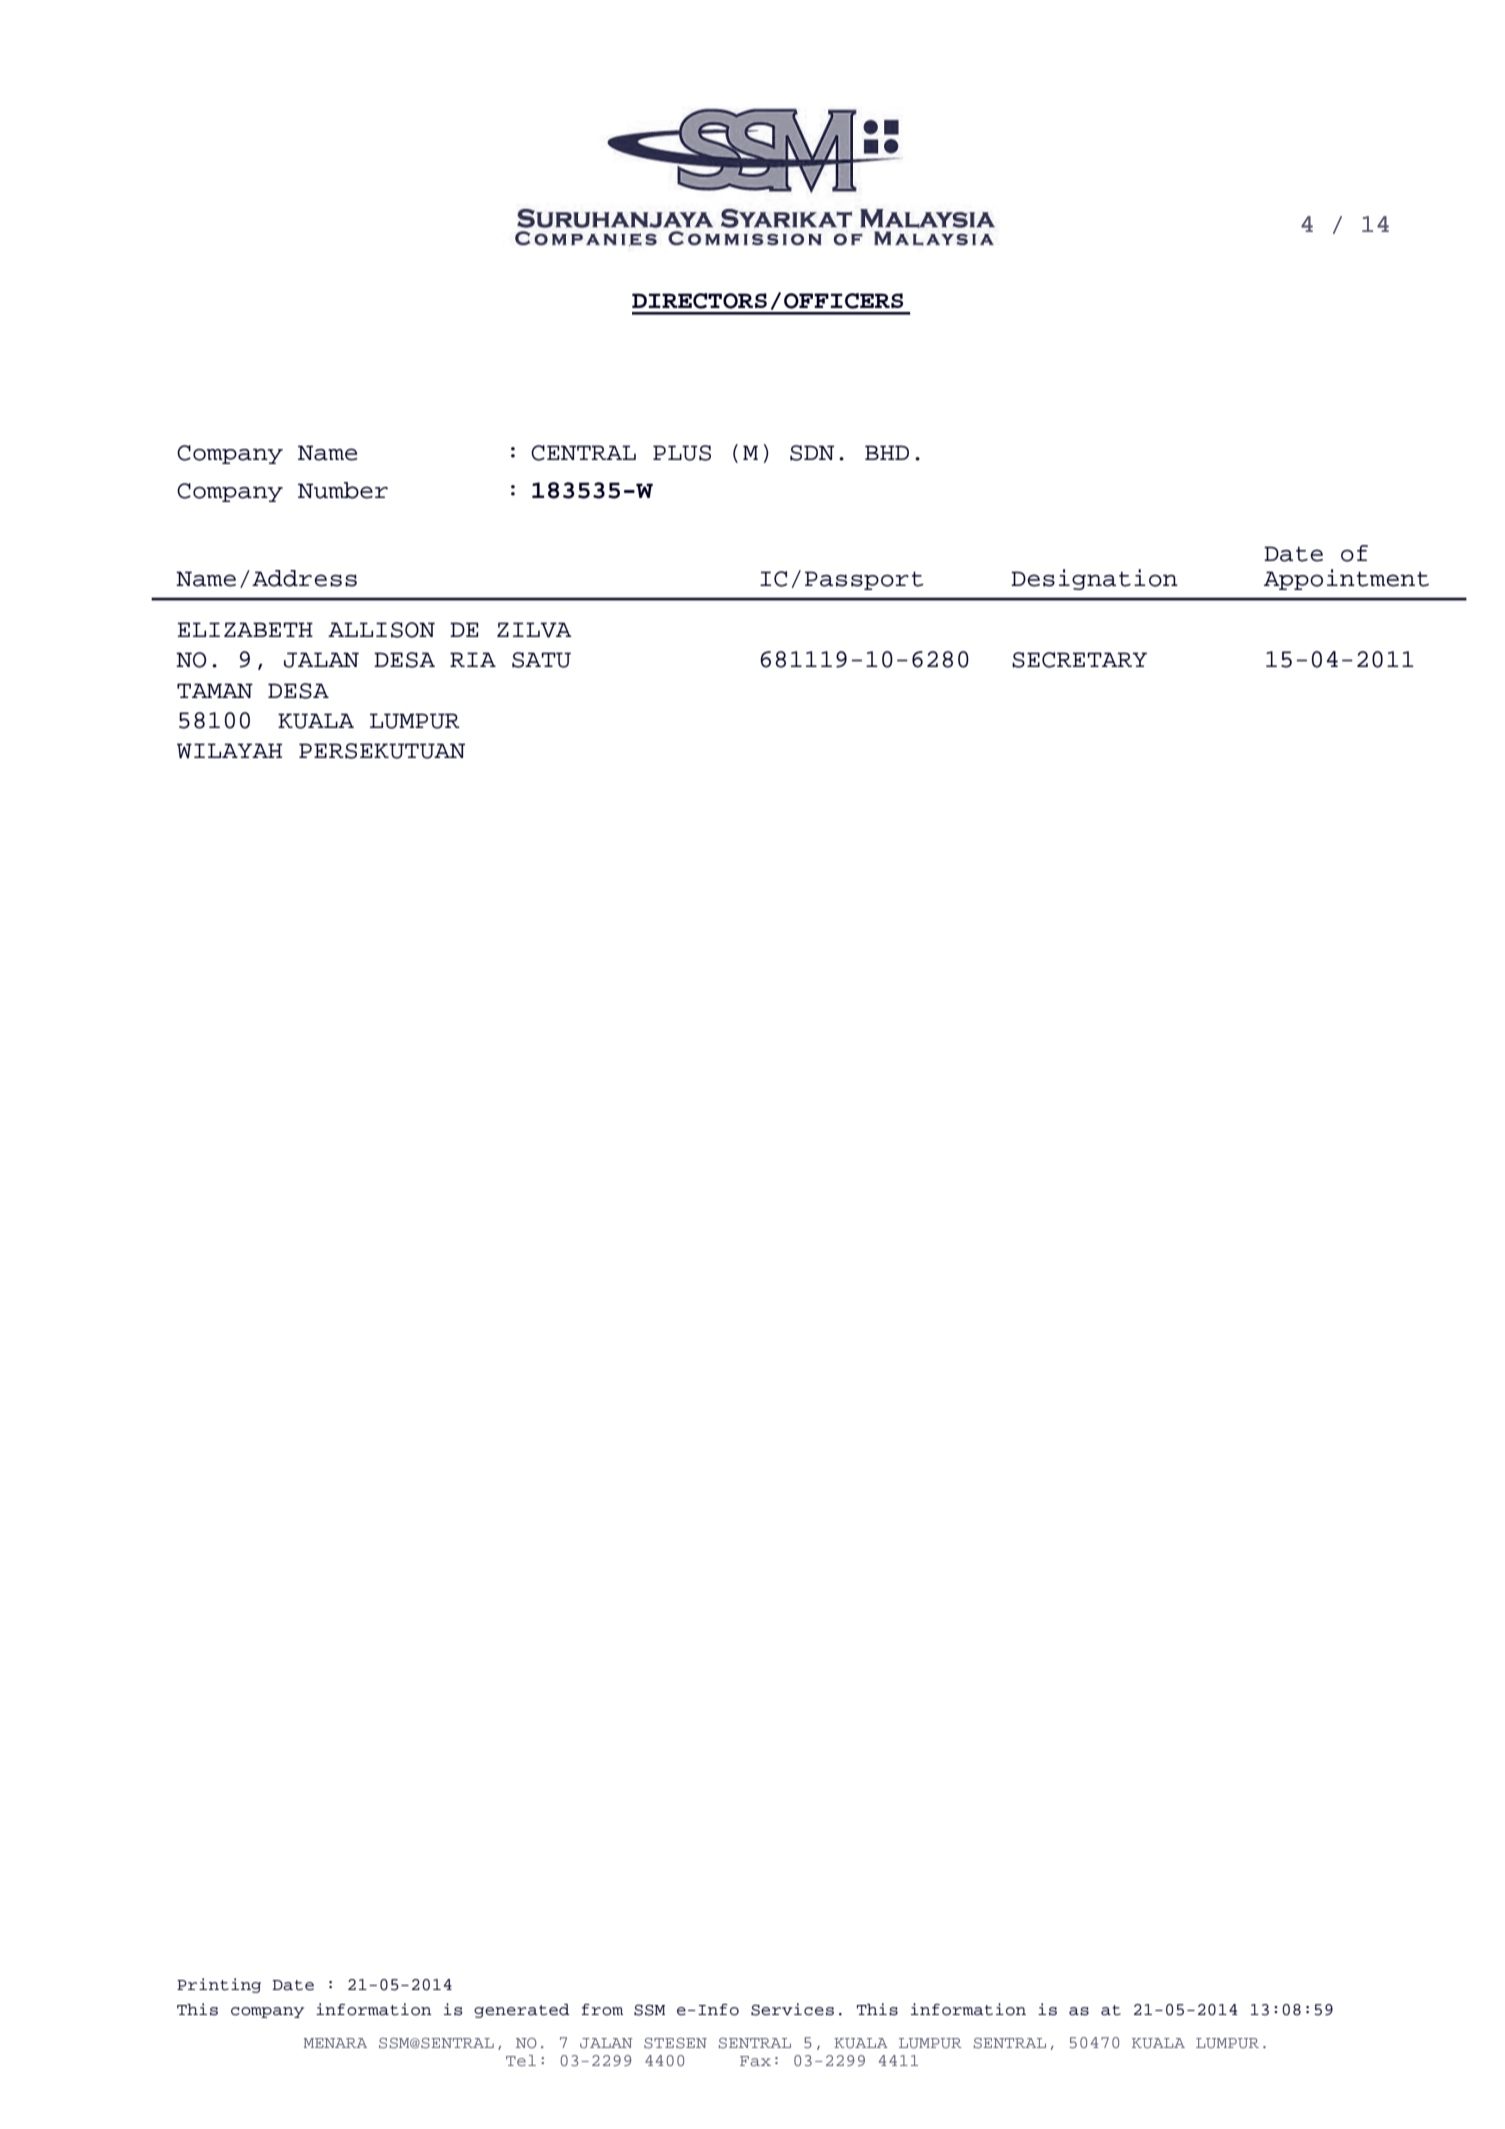  Describe the element at coordinates (219, 1985) in the screenshot. I see `Printing` at that location.
